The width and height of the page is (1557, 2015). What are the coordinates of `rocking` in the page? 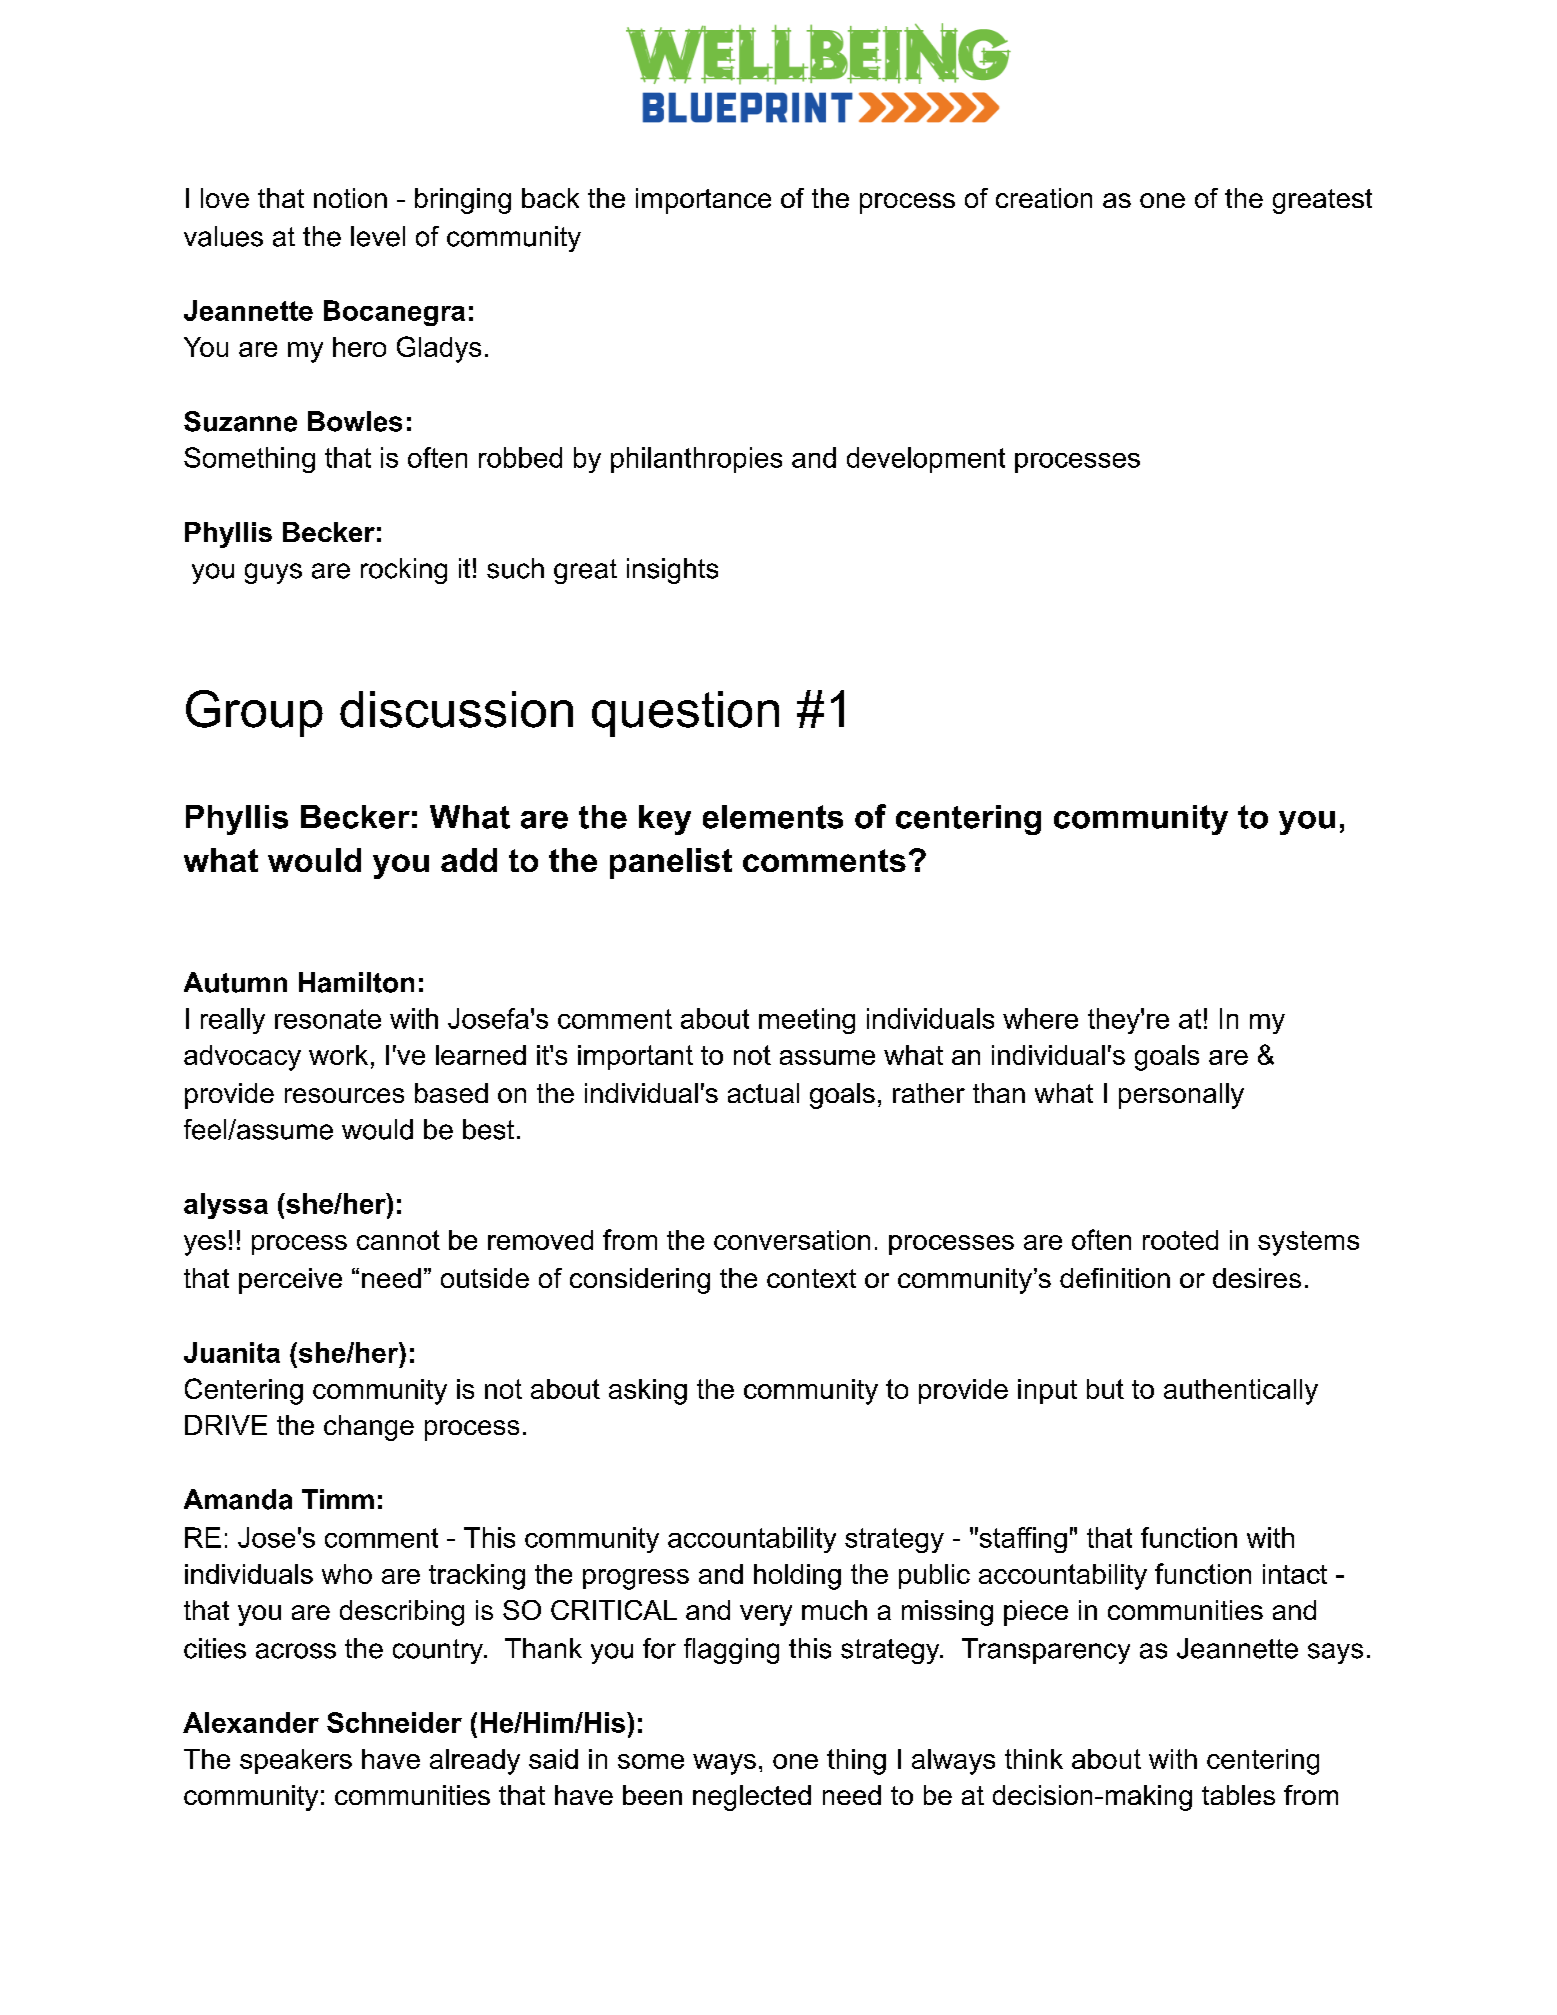 It's located at (404, 571).
